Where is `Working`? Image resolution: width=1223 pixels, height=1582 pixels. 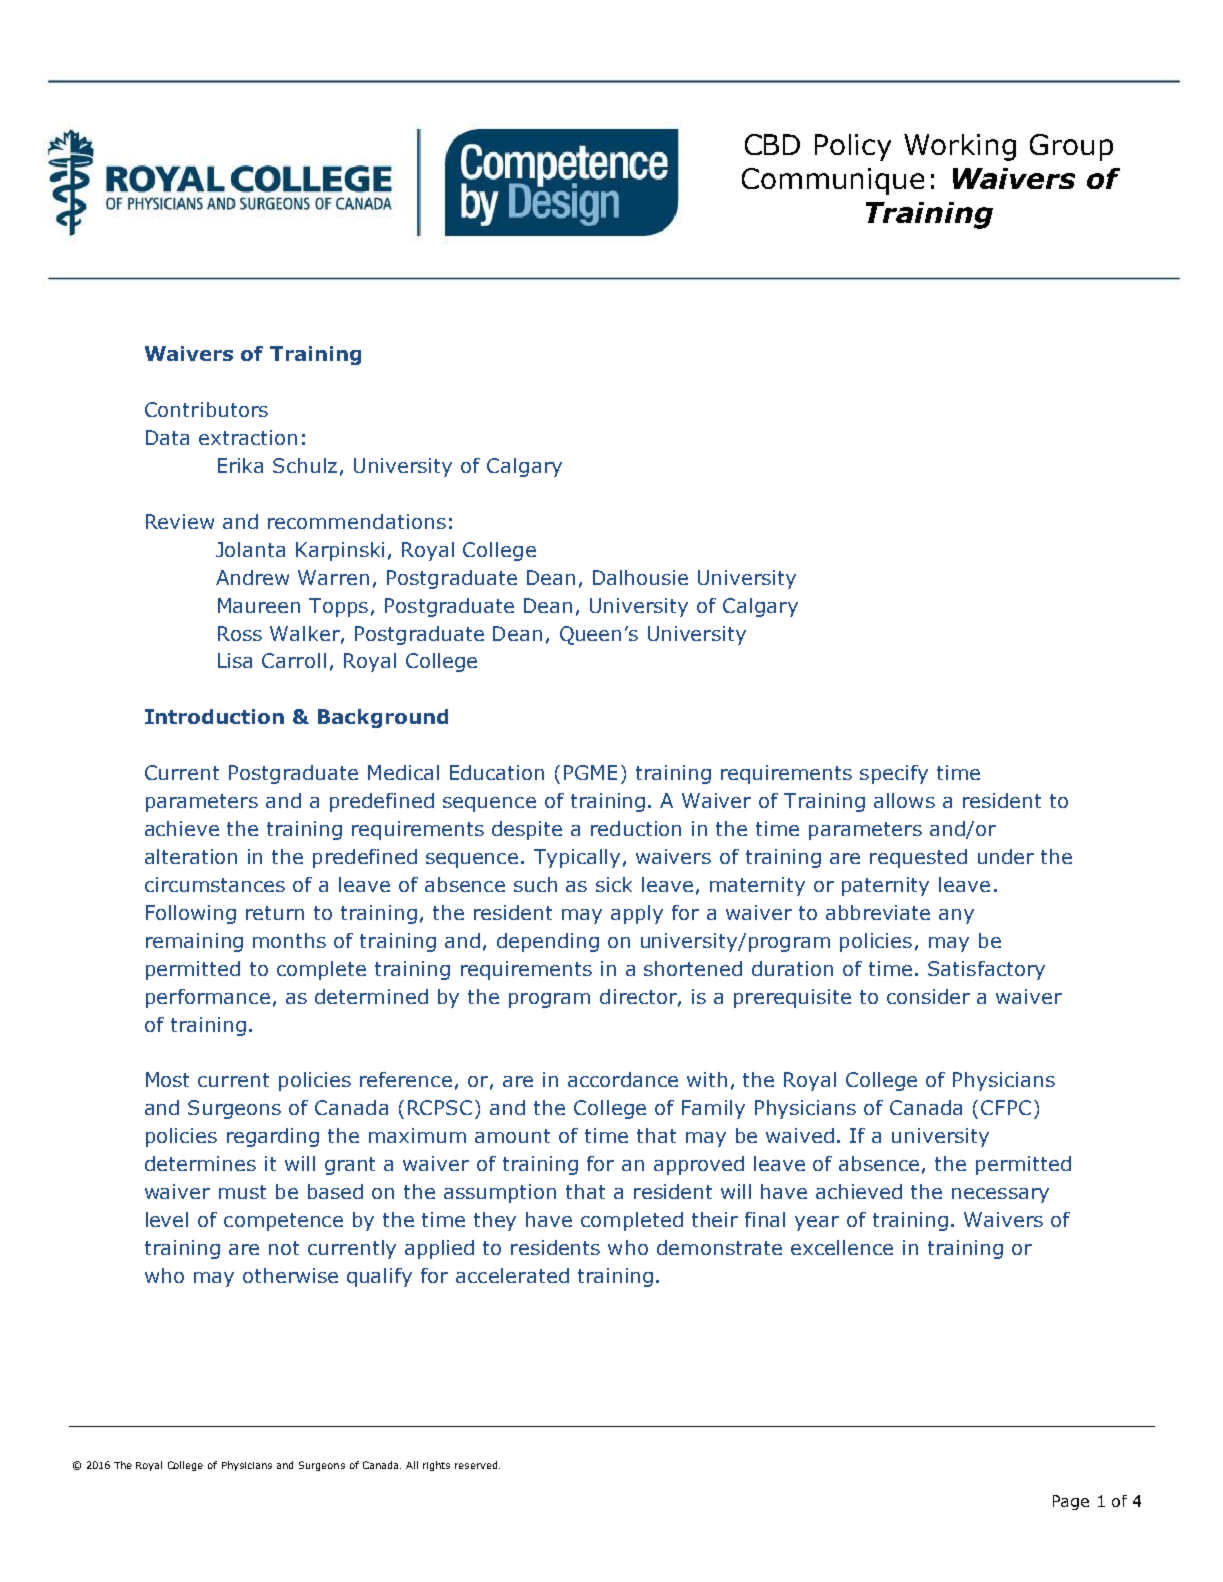 Working is located at coordinates (960, 147).
